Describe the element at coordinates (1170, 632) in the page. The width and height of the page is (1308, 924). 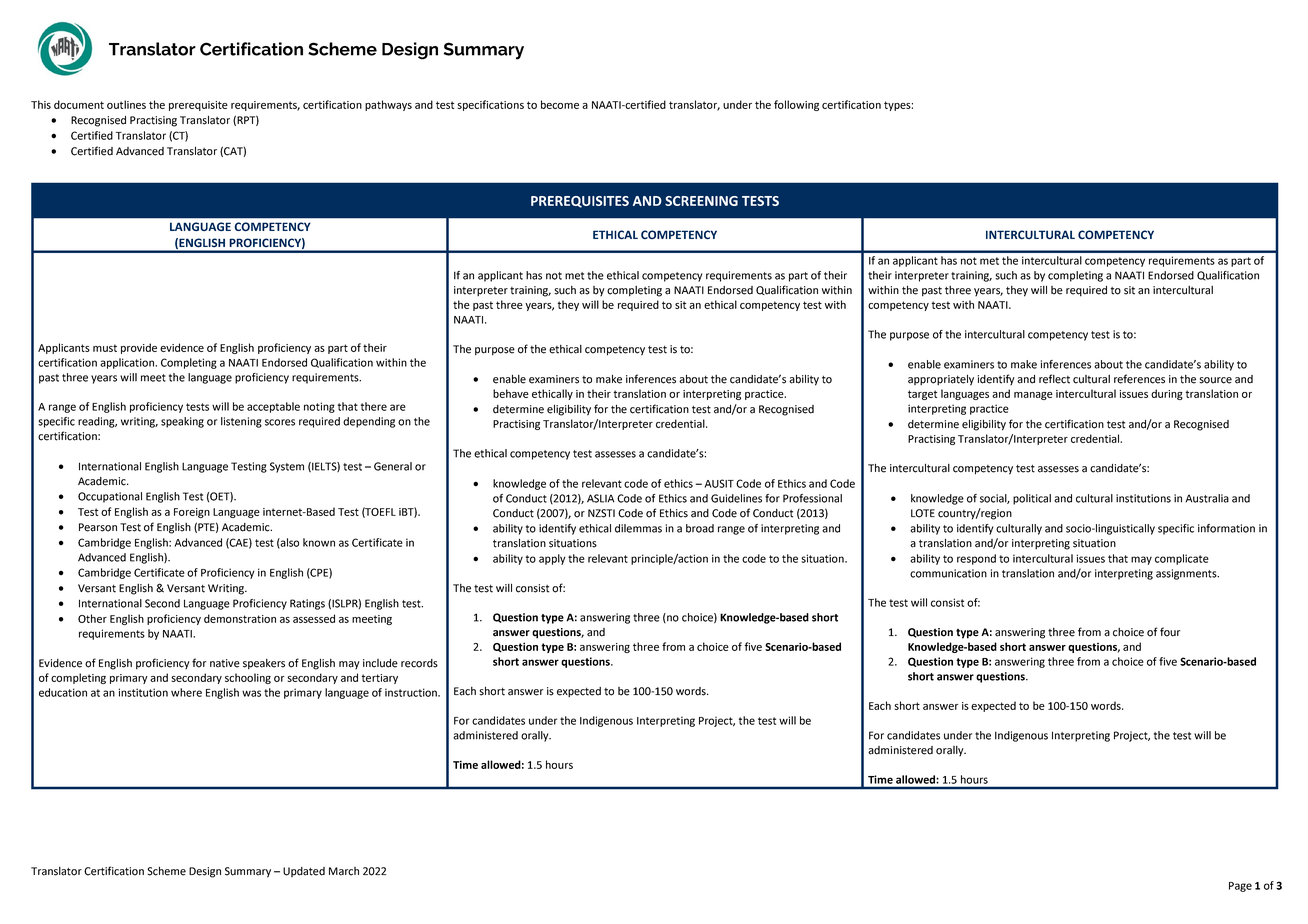
I see `four` at that location.
